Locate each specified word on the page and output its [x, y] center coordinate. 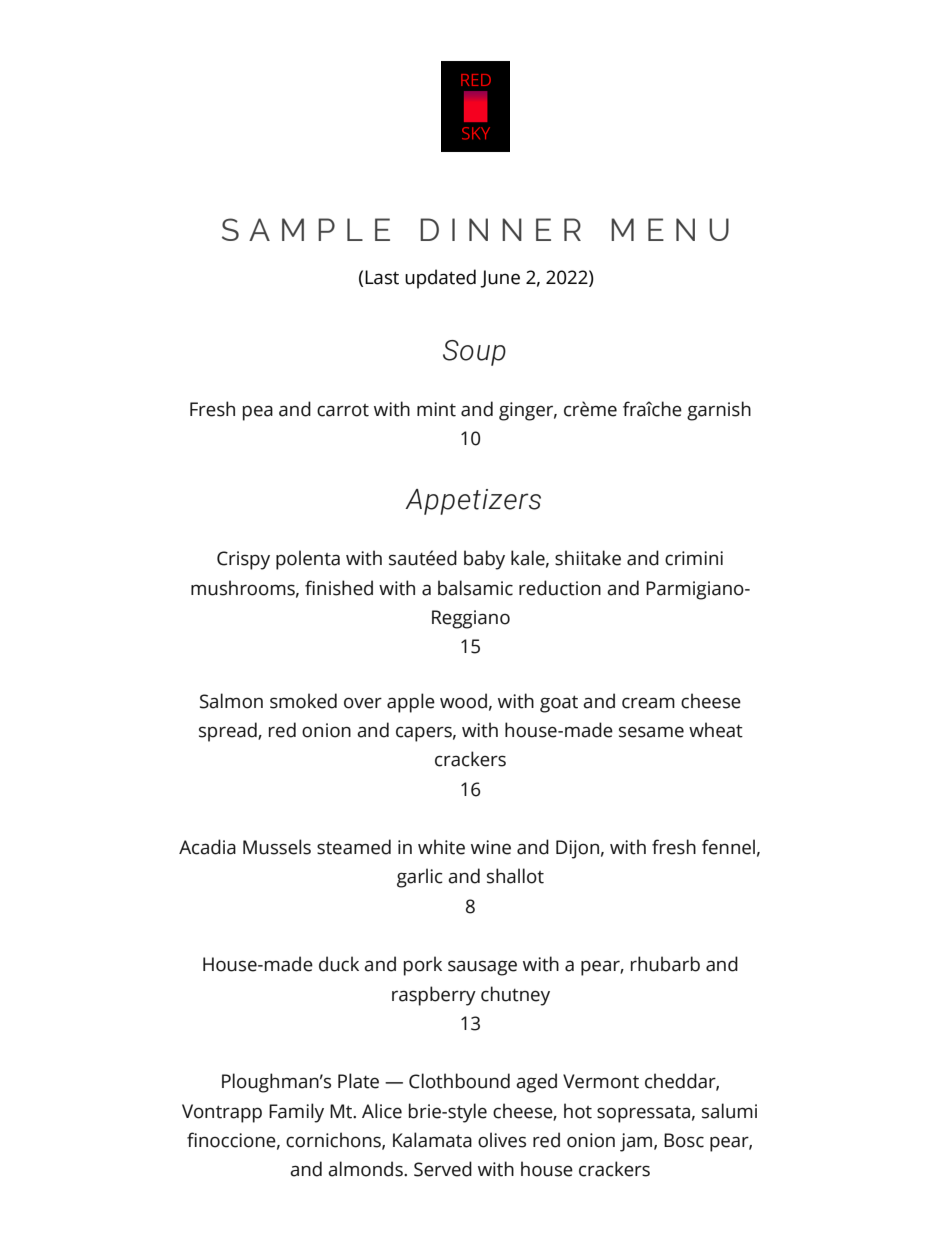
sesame [651, 732]
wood [463, 701]
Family [296, 1113]
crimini [694, 558]
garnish [719, 411]
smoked [303, 701]
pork [423, 966]
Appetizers [473, 502]
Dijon [577, 849]
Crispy [243, 560]
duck [339, 964]
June [500, 279]
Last [382, 277]
